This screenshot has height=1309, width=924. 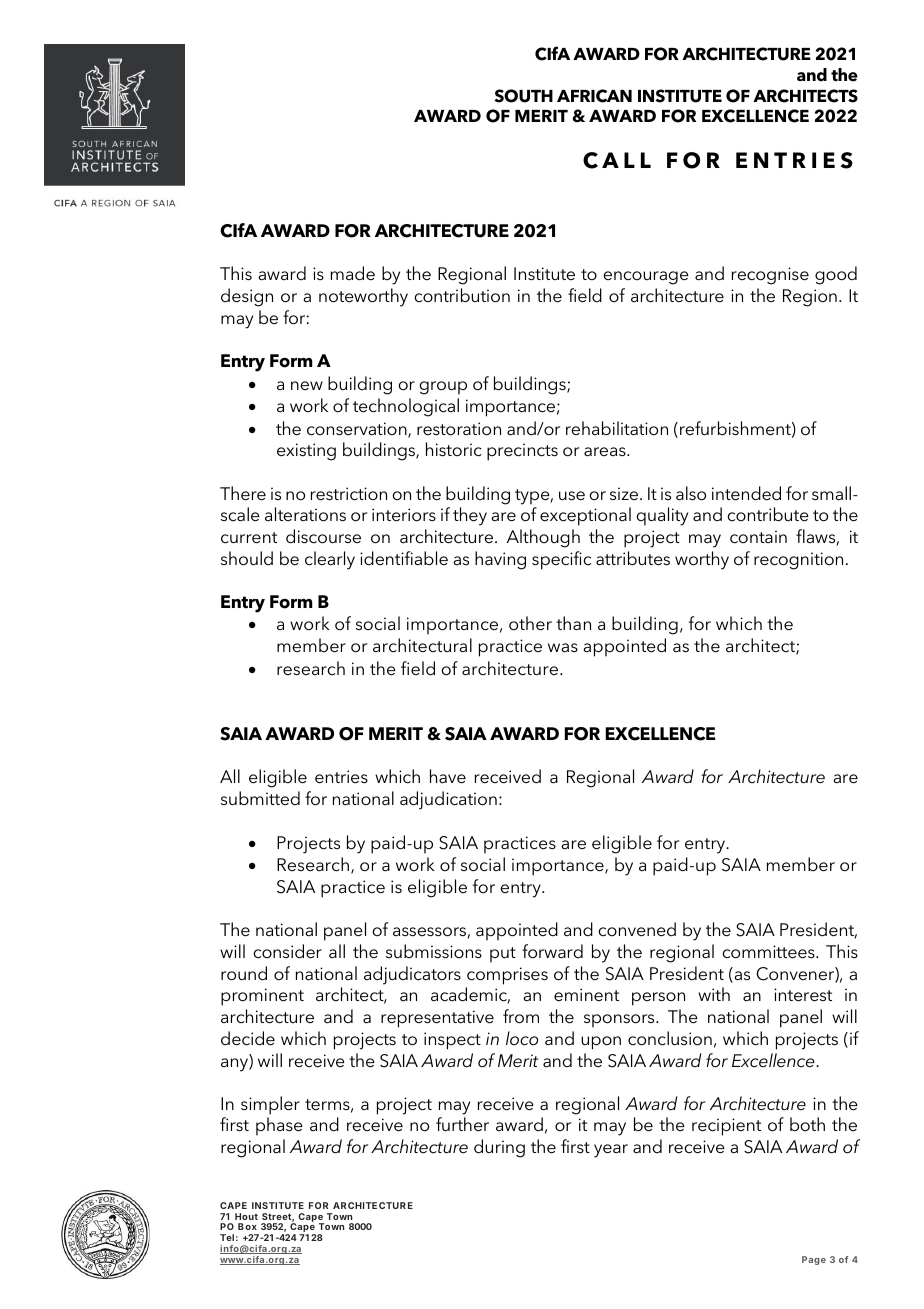 I want to click on recognise, so click(x=770, y=276).
